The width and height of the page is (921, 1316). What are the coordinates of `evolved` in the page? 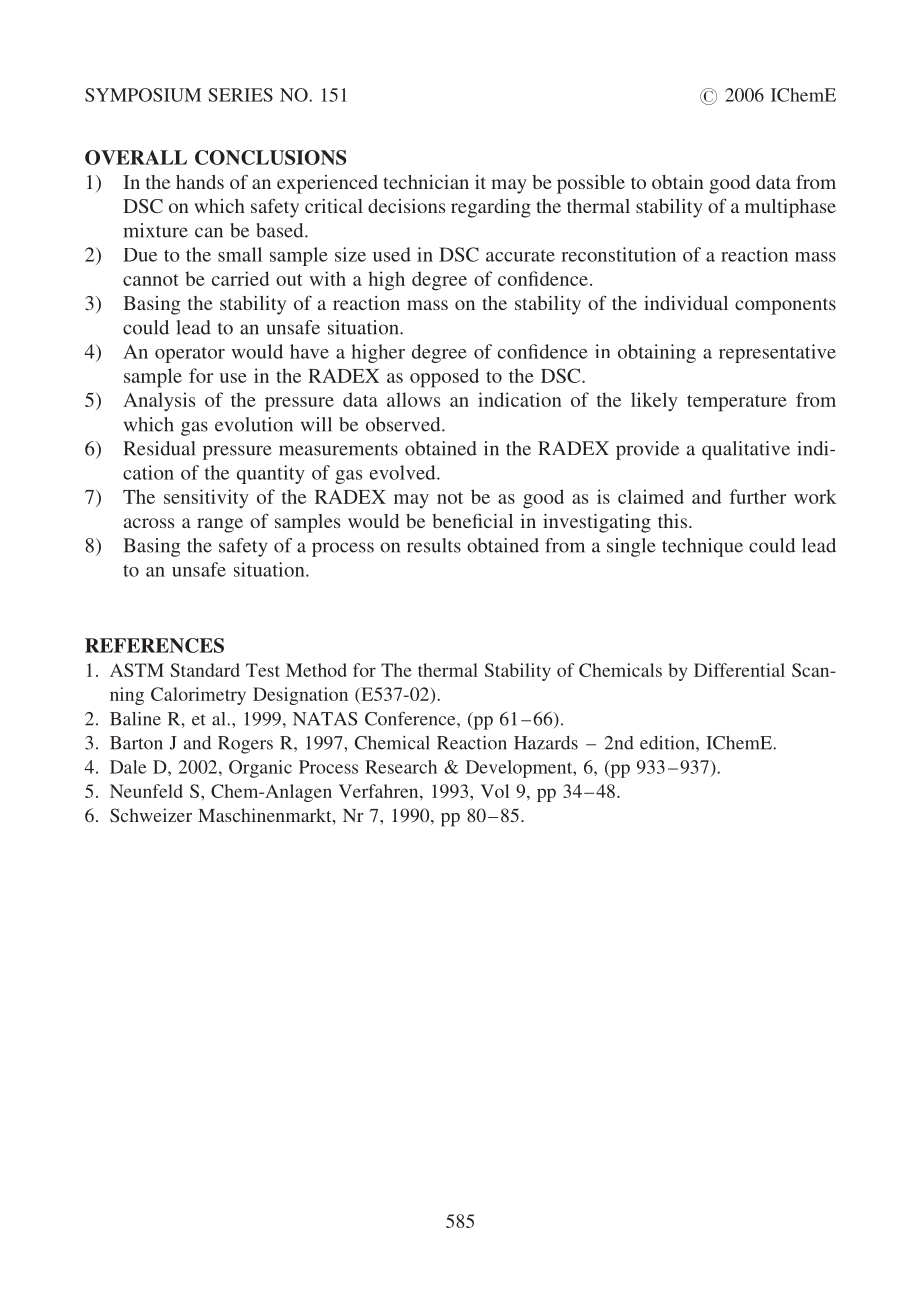 It's located at (404, 472).
